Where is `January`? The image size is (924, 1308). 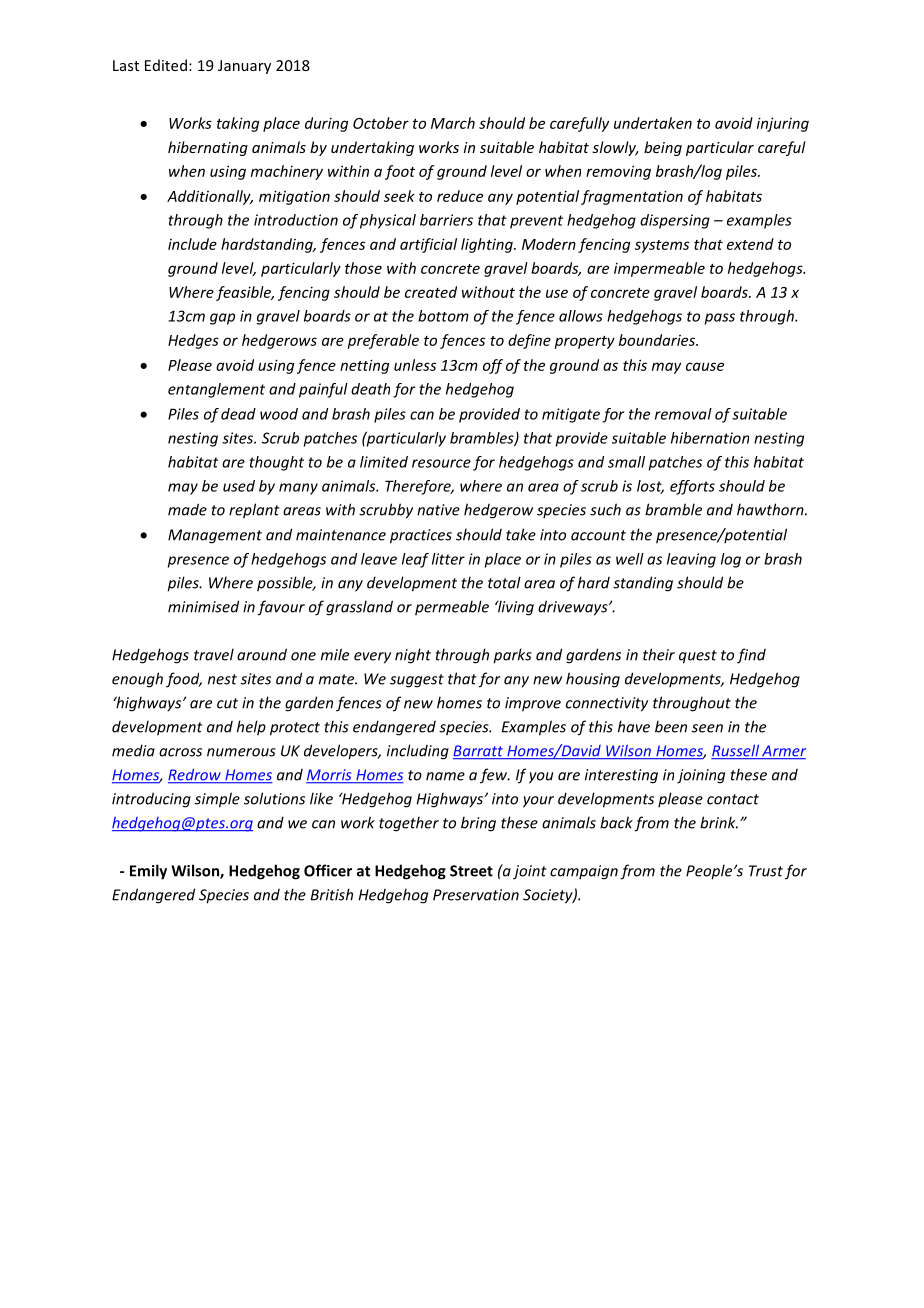 January is located at coordinates (244, 67).
